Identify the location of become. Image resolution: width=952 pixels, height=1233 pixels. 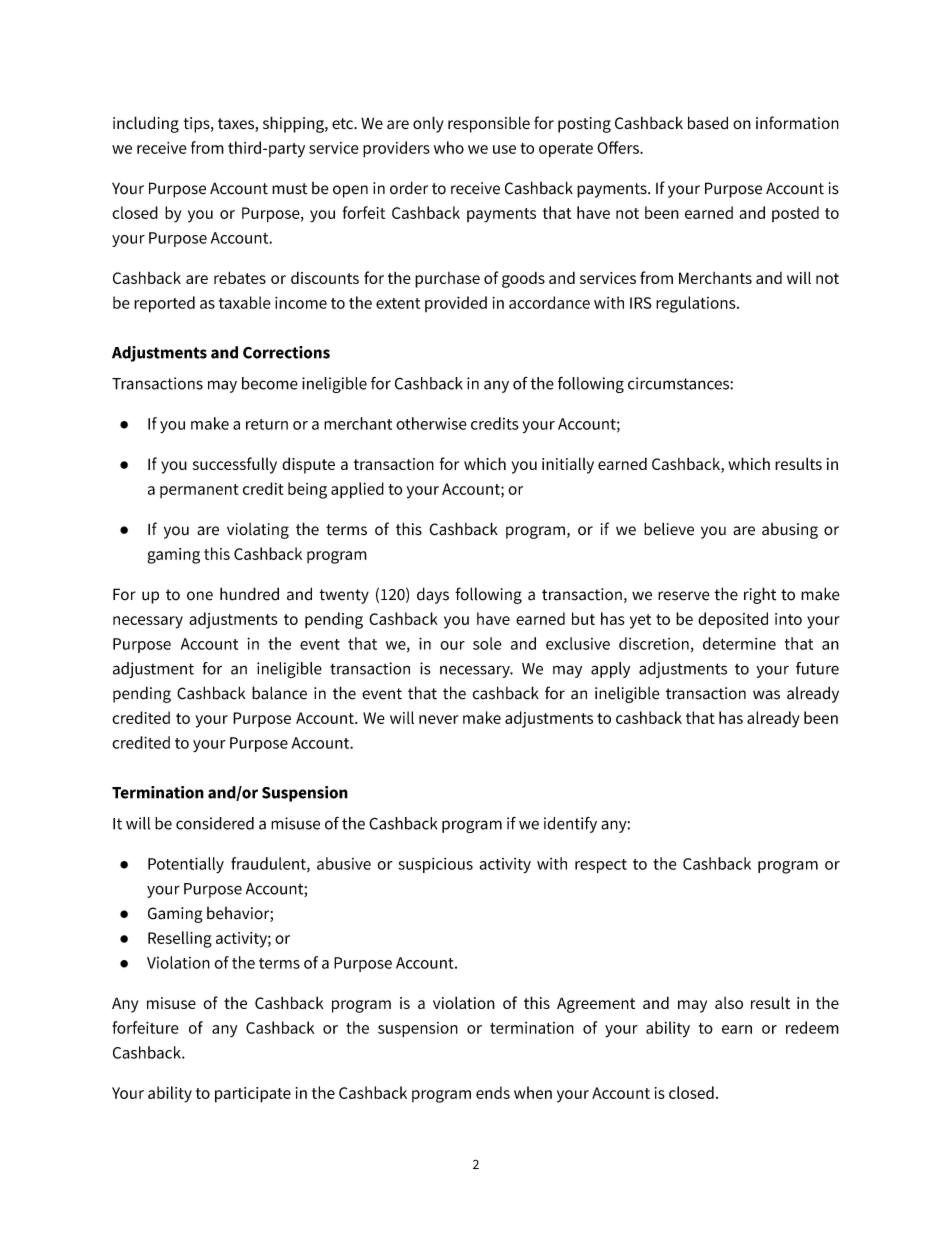
(270, 383).
